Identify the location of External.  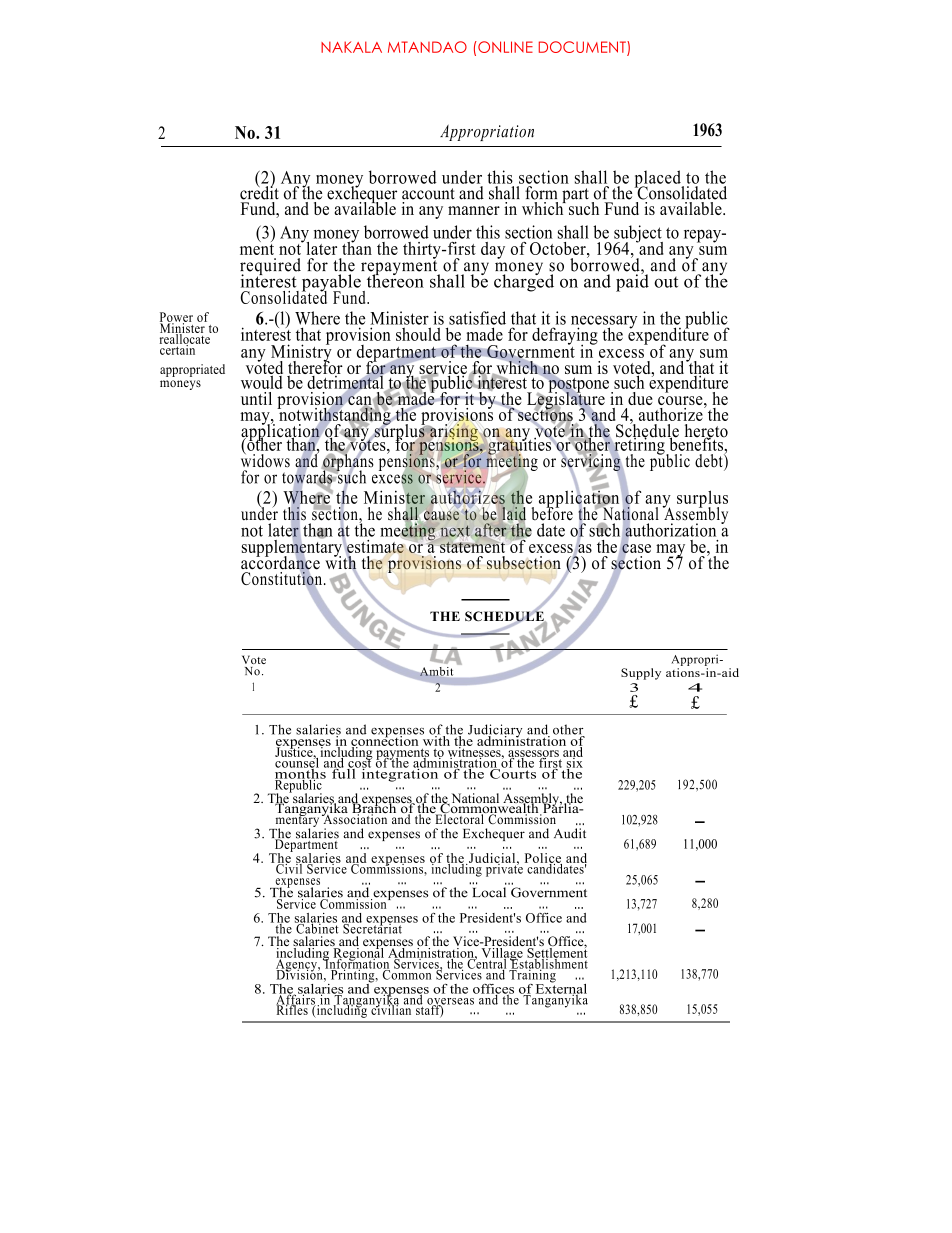
(561, 988).
